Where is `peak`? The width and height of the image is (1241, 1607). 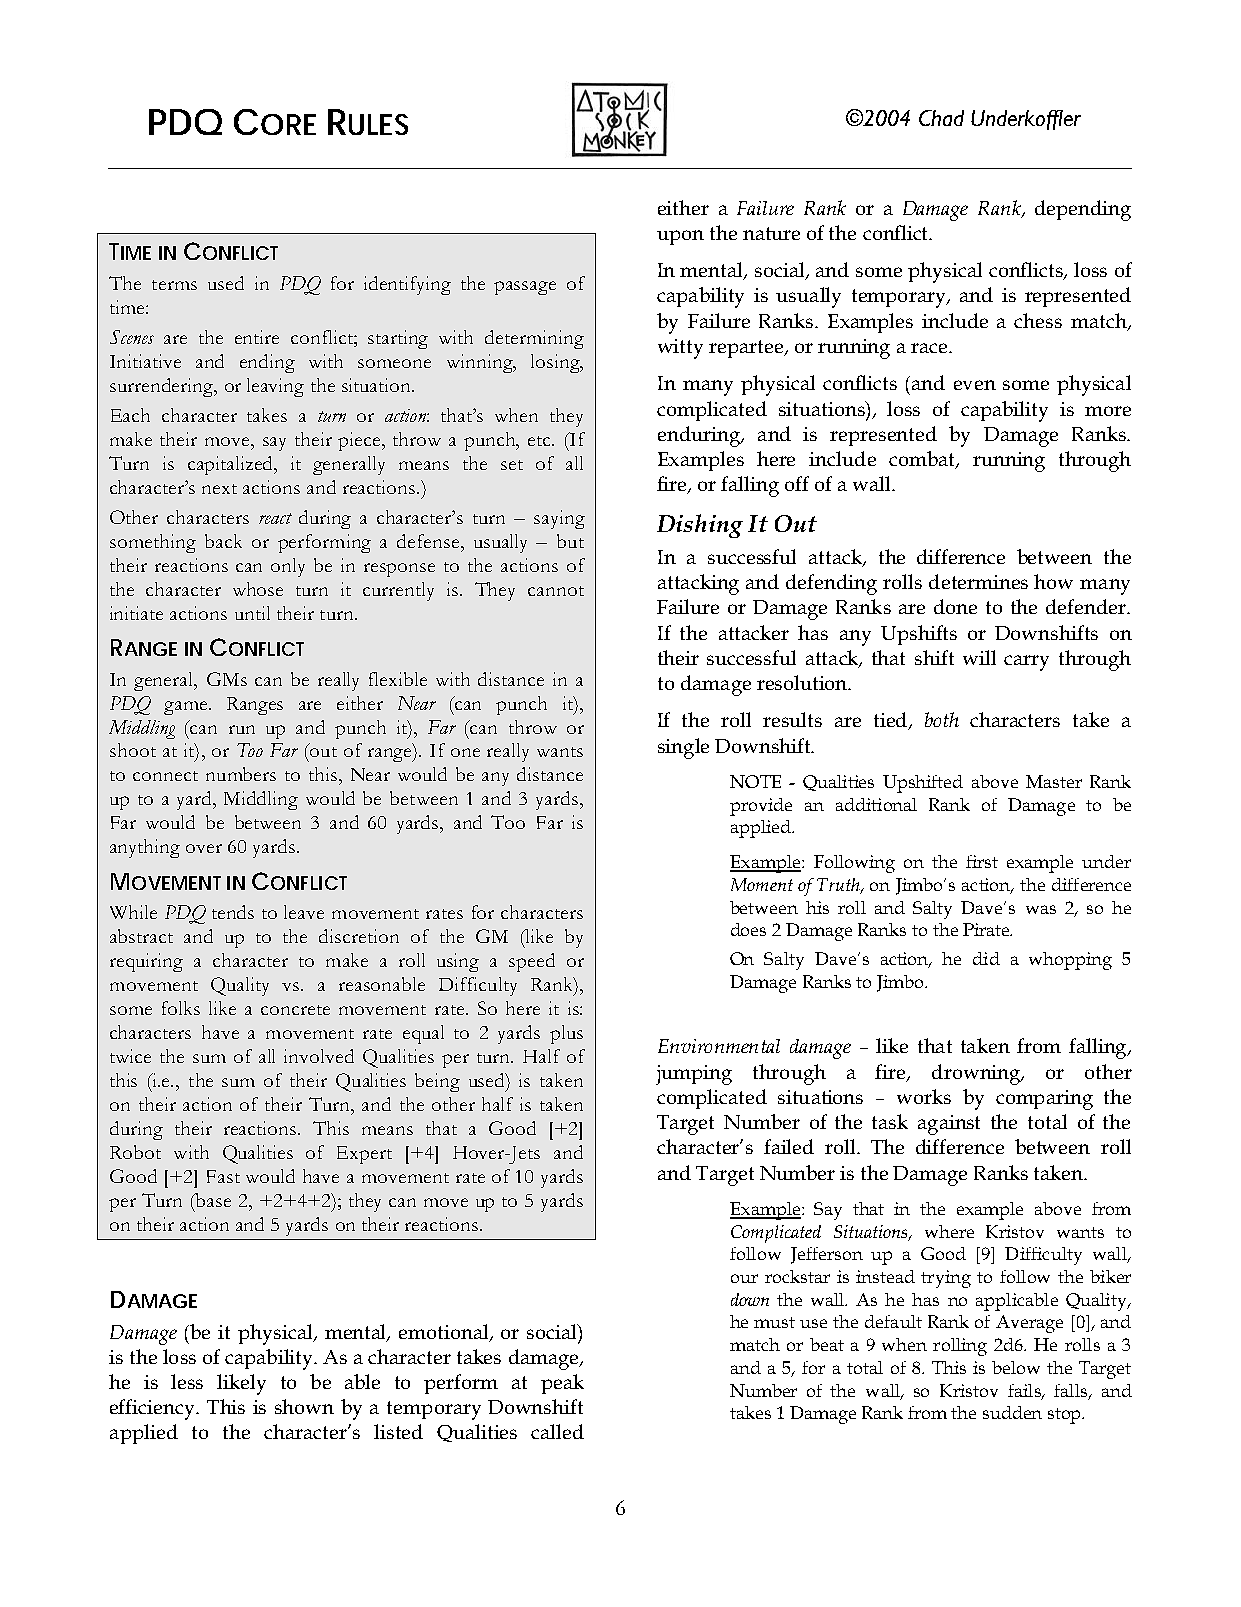
peak is located at coordinates (562, 1384).
